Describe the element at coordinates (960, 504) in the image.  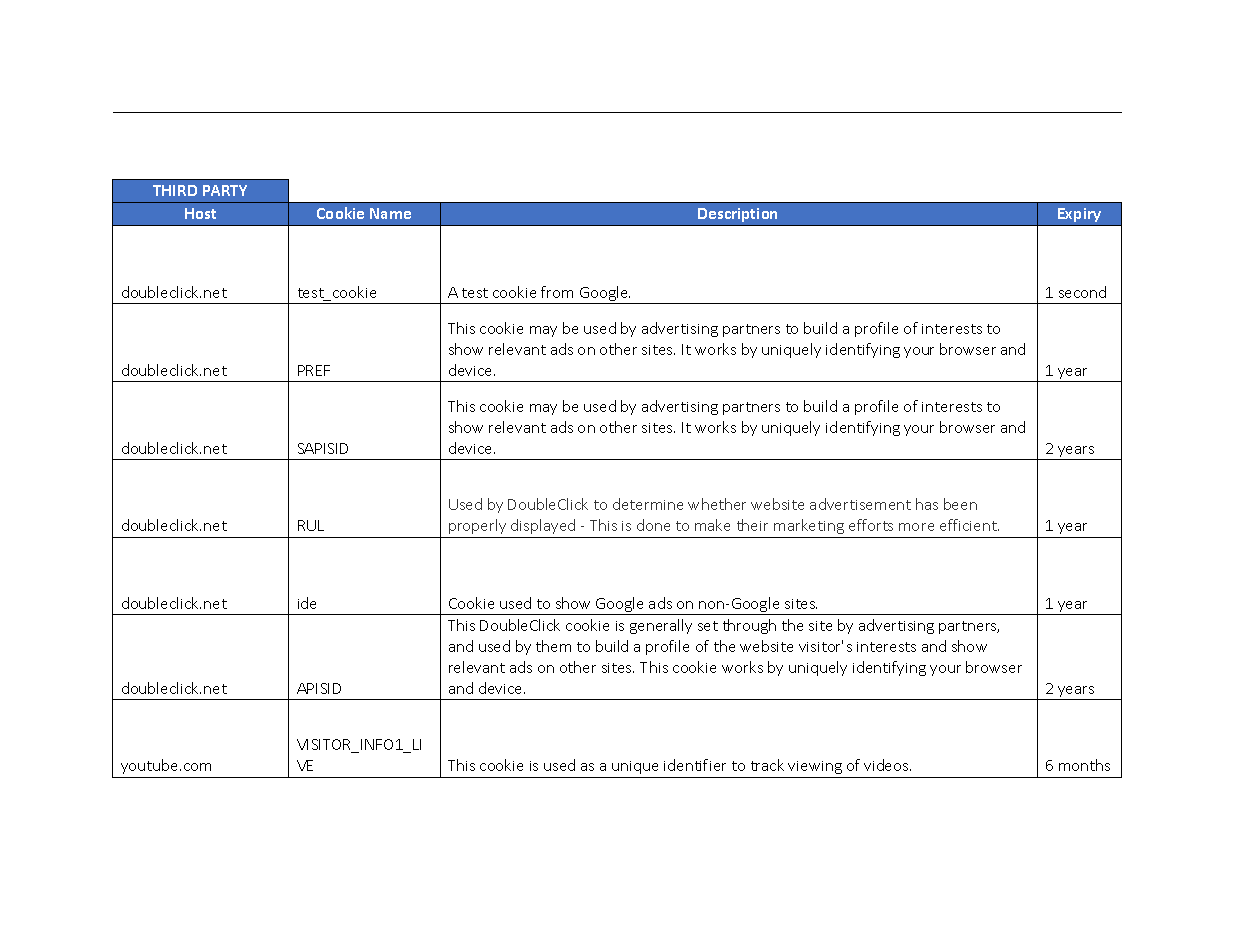
I see `been` at that location.
